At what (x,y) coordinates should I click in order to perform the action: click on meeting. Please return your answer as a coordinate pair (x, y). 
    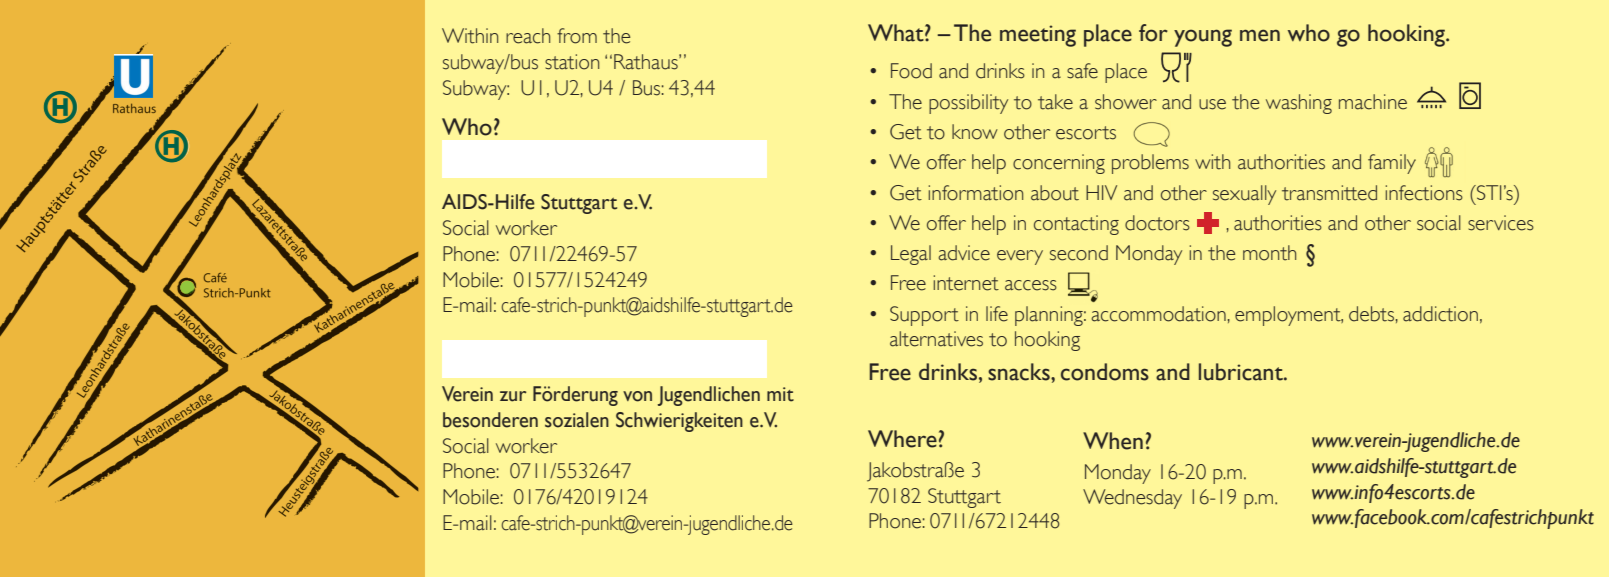
    Looking at the image, I should click on (1038, 36).
